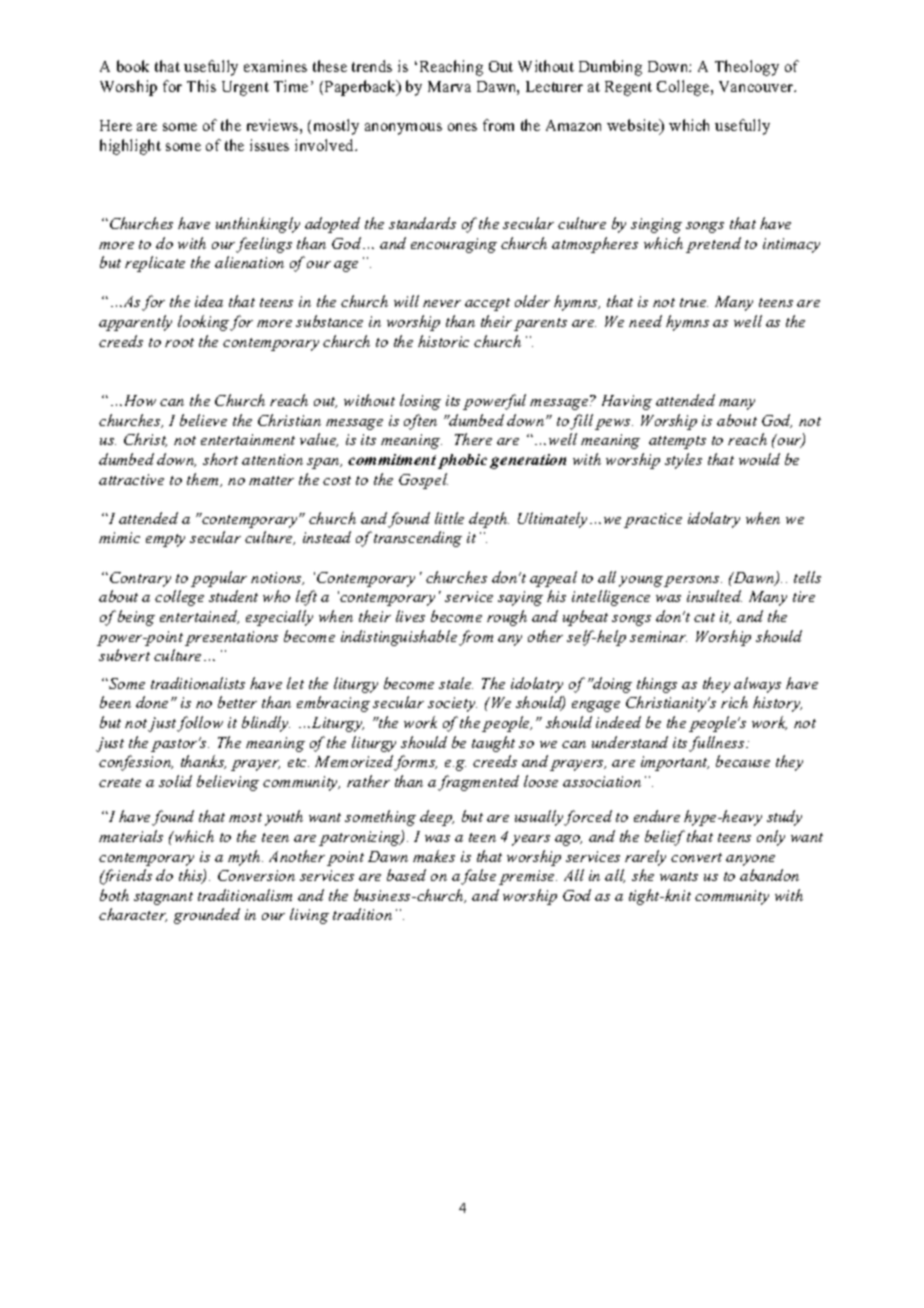 The height and width of the document is (1308, 924). I want to click on historic, so click(443, 341).
